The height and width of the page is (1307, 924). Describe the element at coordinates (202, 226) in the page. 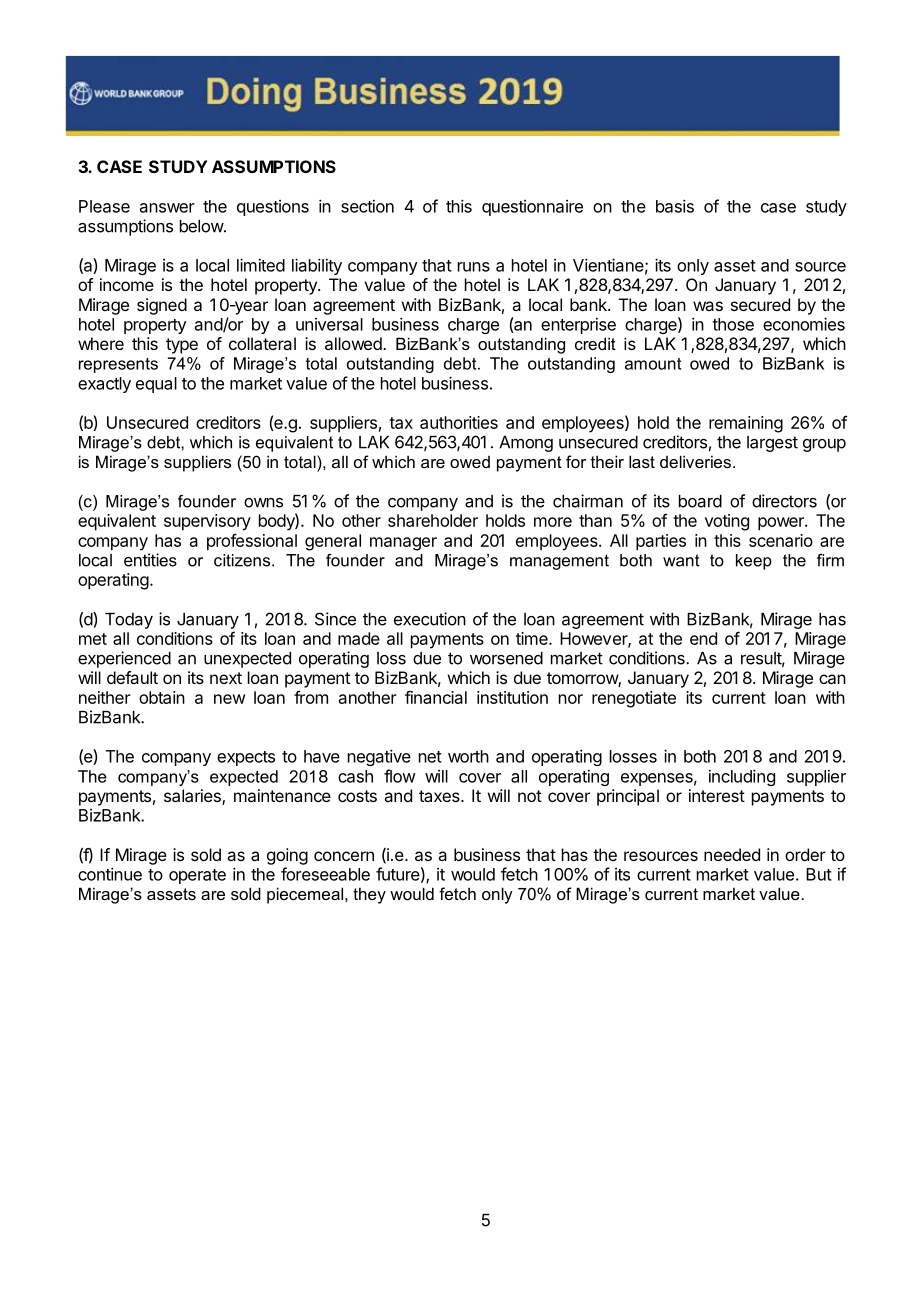

I see `below` at that location.
